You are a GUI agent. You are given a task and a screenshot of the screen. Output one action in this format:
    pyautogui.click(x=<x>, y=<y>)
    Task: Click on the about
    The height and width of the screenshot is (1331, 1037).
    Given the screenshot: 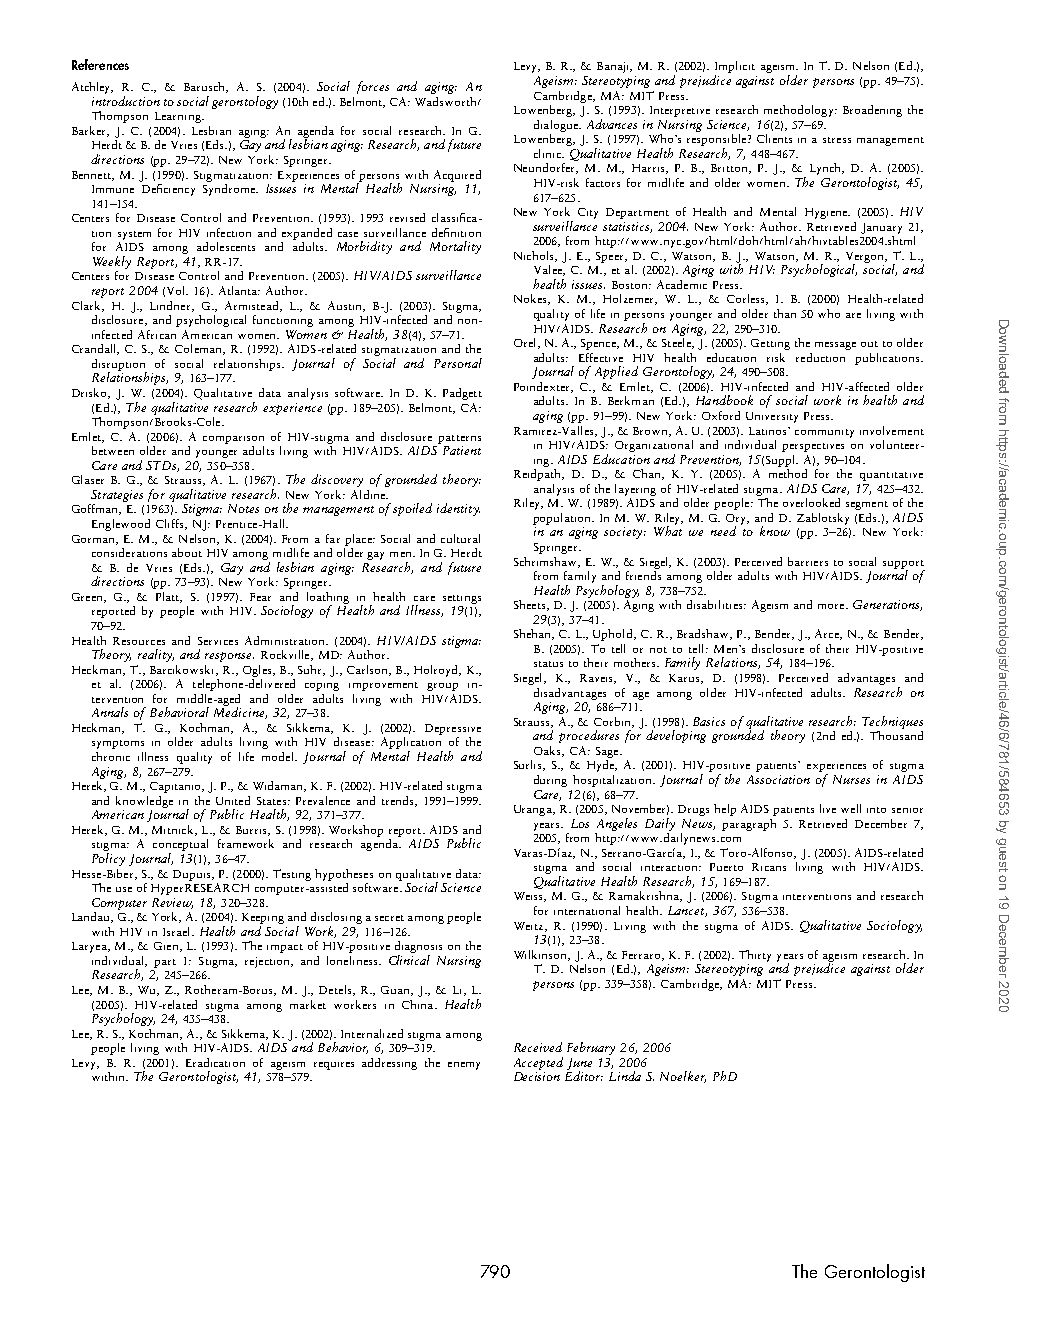 What is the action you would take?
    pyautogui.click(x=187, y=552)
